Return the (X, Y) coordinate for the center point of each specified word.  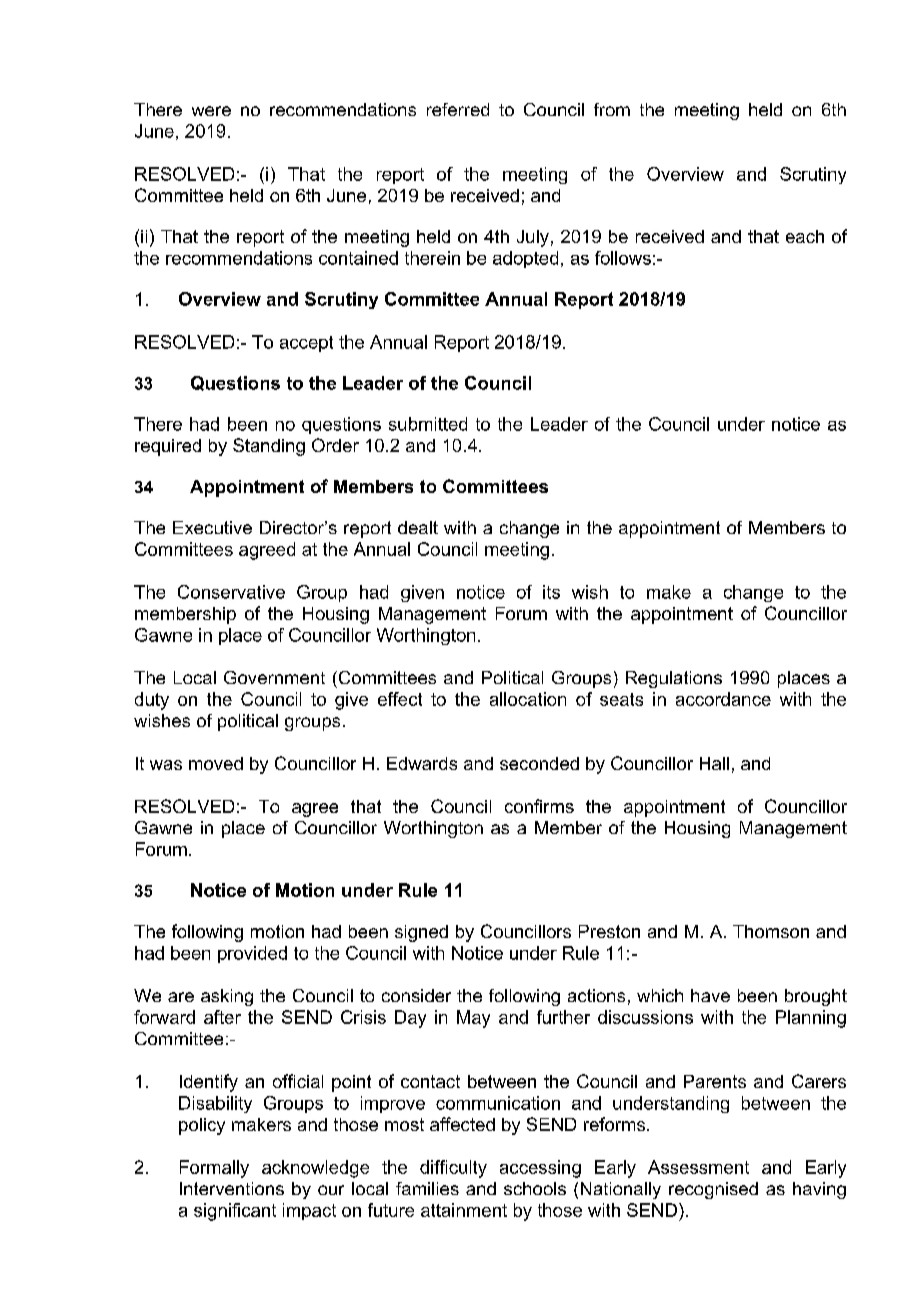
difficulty (453, 1169)
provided (252, 954)
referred (458, 109)
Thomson (771, 931)
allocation (528, 699)
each (805, 236)
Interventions (232, 1188)
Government (274, 677)
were (211, 111)
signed (421, 933)
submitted (428, 424)
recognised (713, 1190)
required (168, 447)
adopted (525, 259)
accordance (723, 699)
